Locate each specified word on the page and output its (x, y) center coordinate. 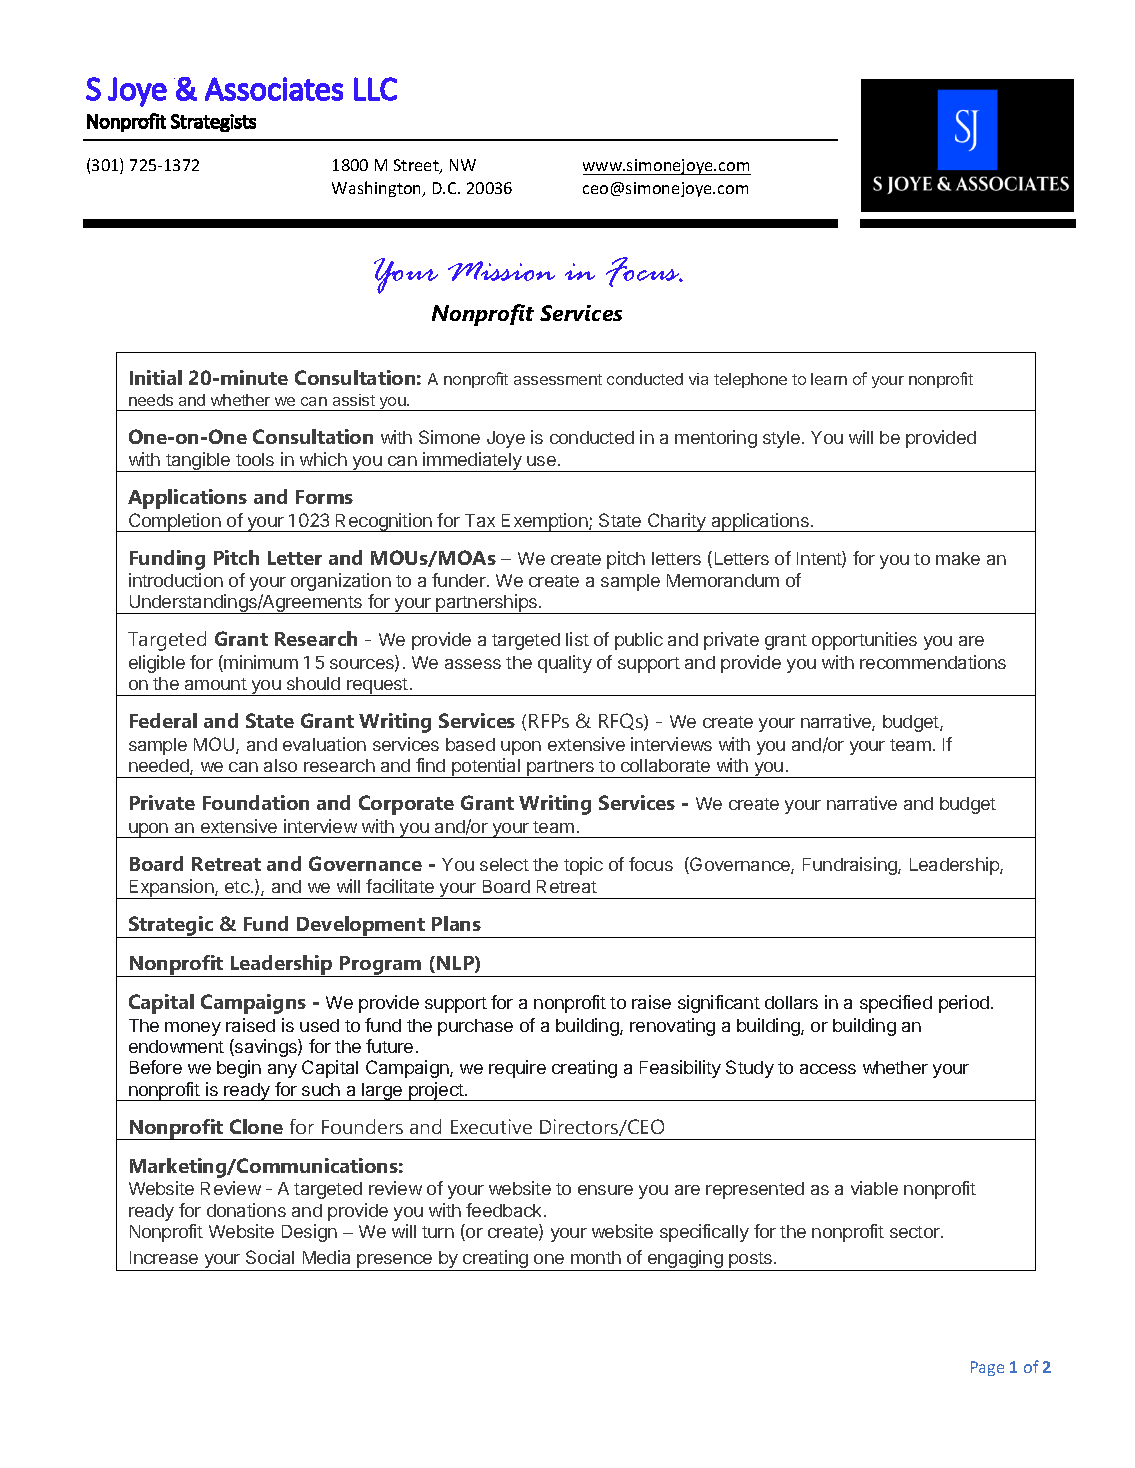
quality (565, 664)
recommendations (933, 662)
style (781, 439)
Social (270, 1257)
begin (239, 1069)
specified (896, 1004)
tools (255, 459)
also (280, 765)
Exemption (545, 522)
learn (829, 379)
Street (417, 166)
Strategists (213, 123)
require (517, 1069)
